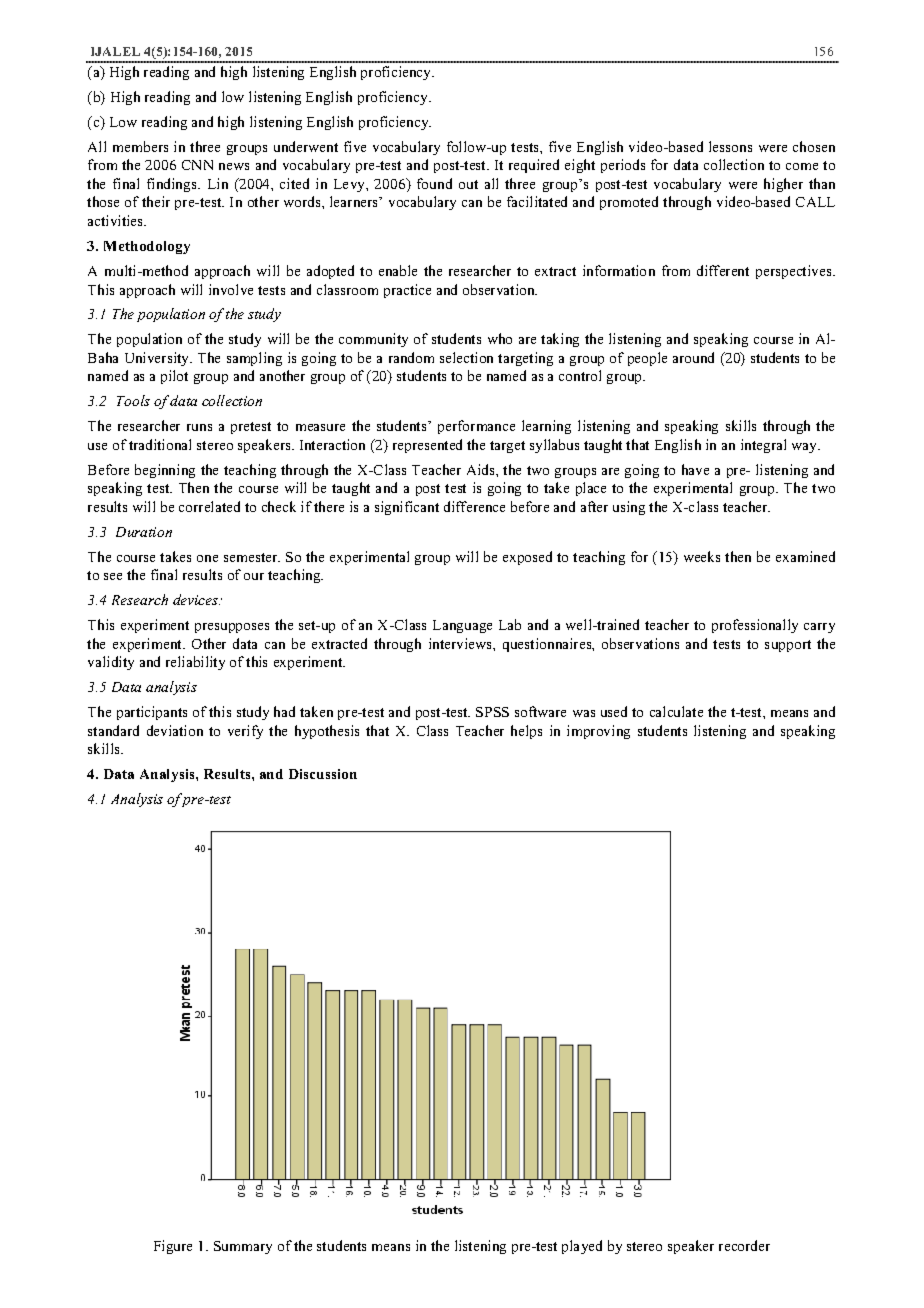  I want to click on findings, so click(173, 185).
